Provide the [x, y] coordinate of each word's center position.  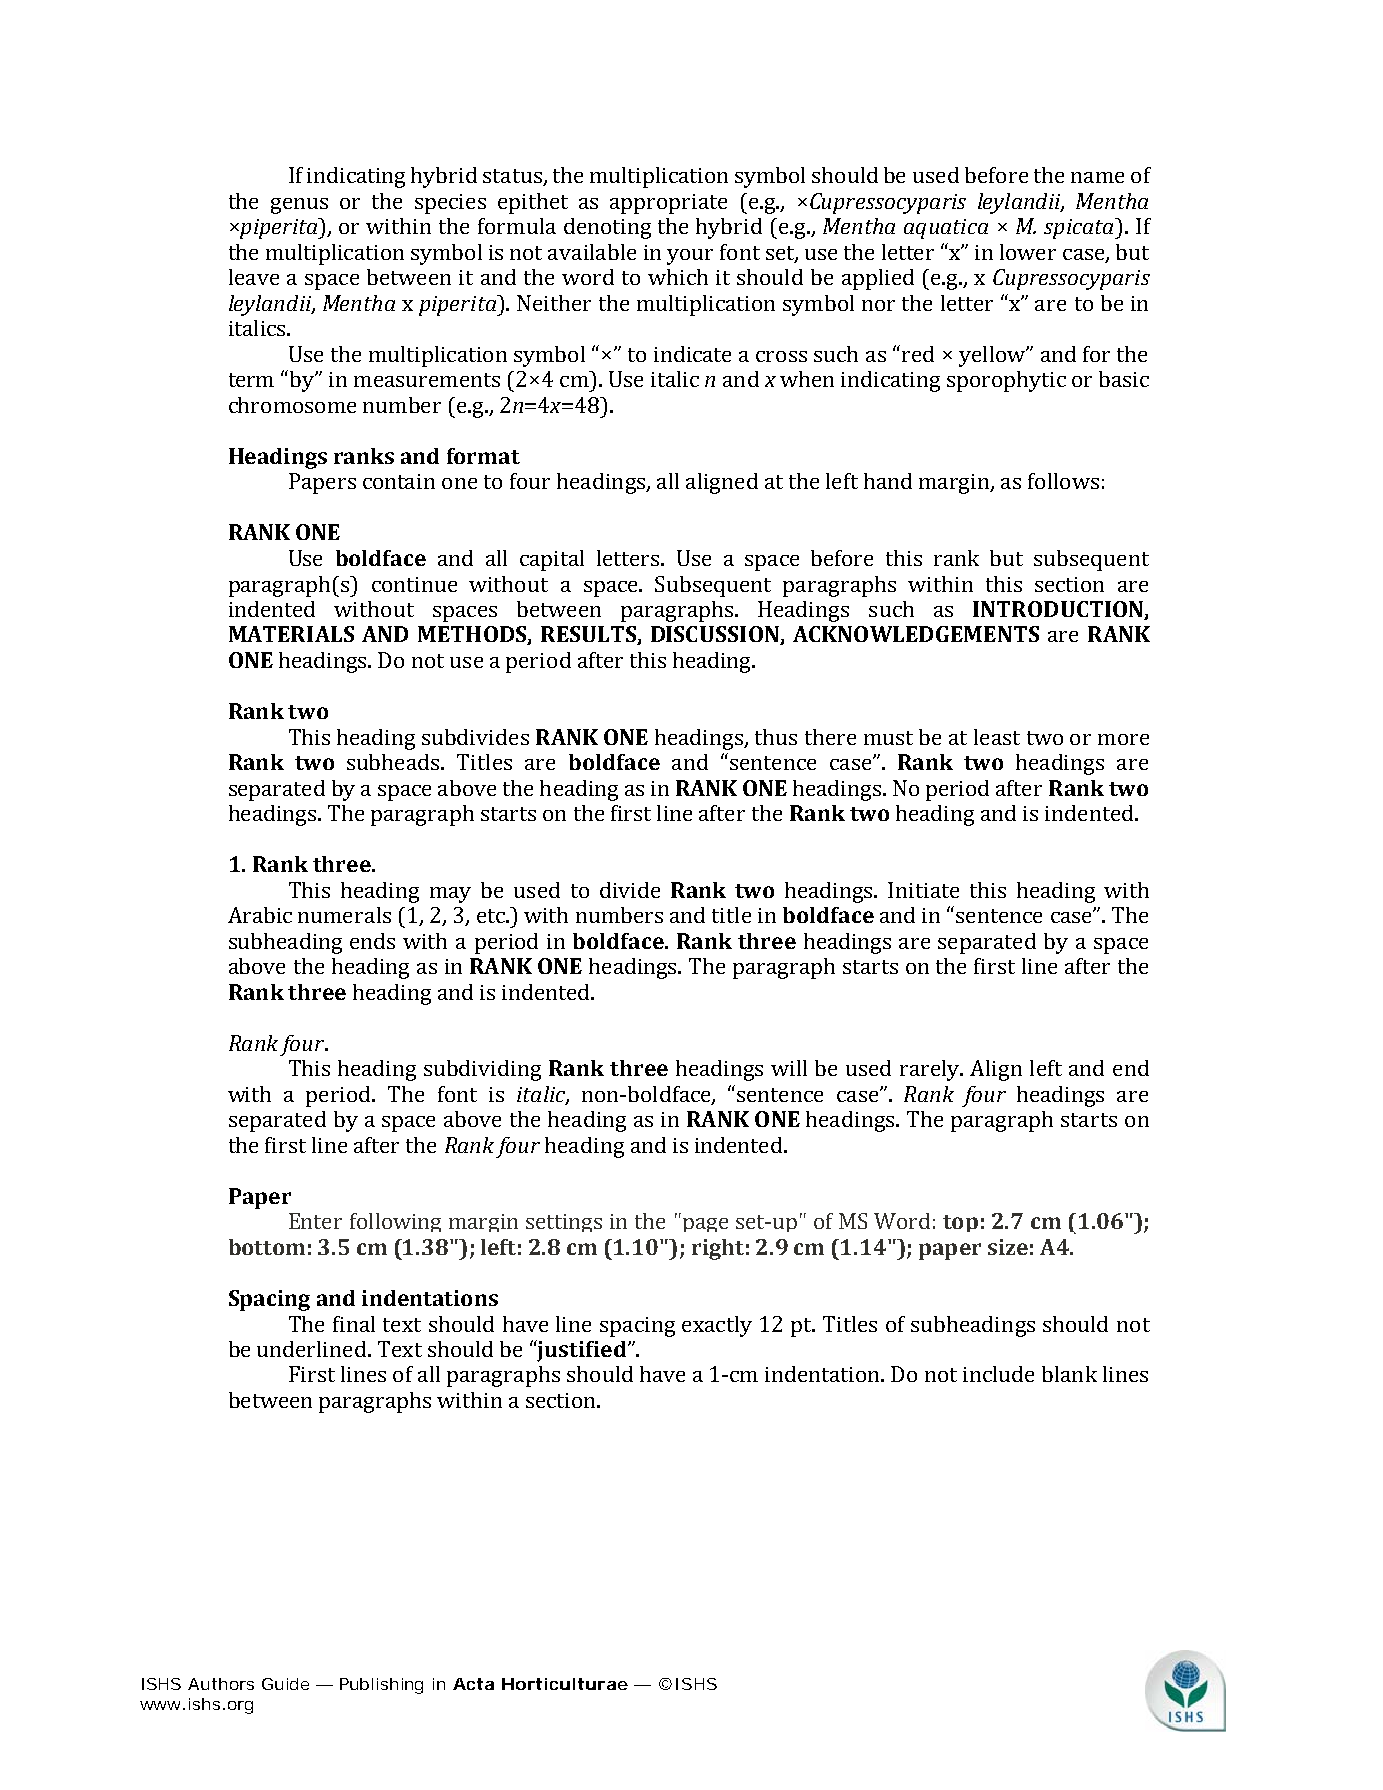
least [997, 737]
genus [299, 206]
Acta [473, 1684]
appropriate [668, 204]
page [705, 1225]
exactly [717, 1326]
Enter [315, 1221]
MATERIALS [291, 634]
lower [1028, 252]
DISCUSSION [716, 635]
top [960, 1223]
